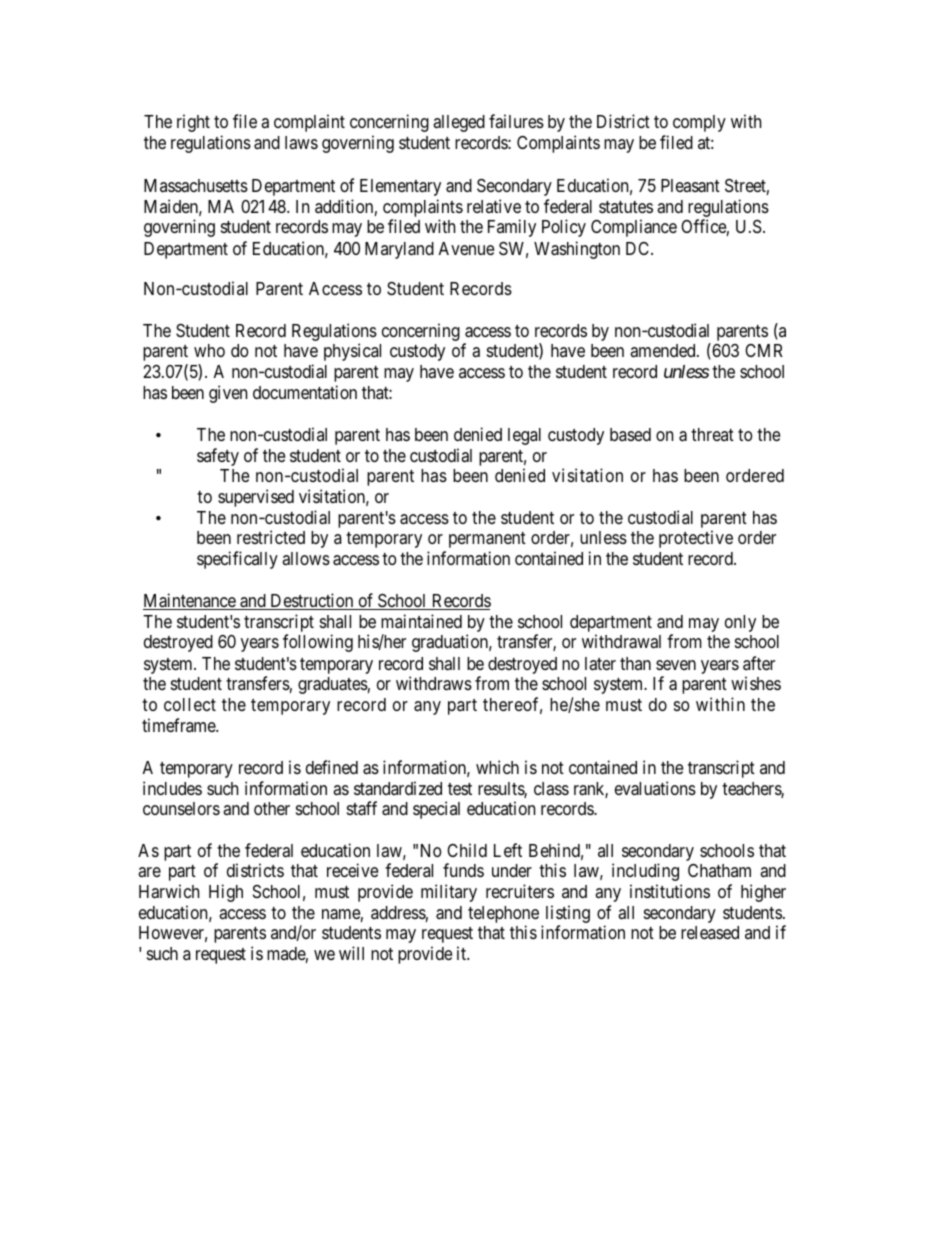  I want to click on threat, so click(712, 434).
